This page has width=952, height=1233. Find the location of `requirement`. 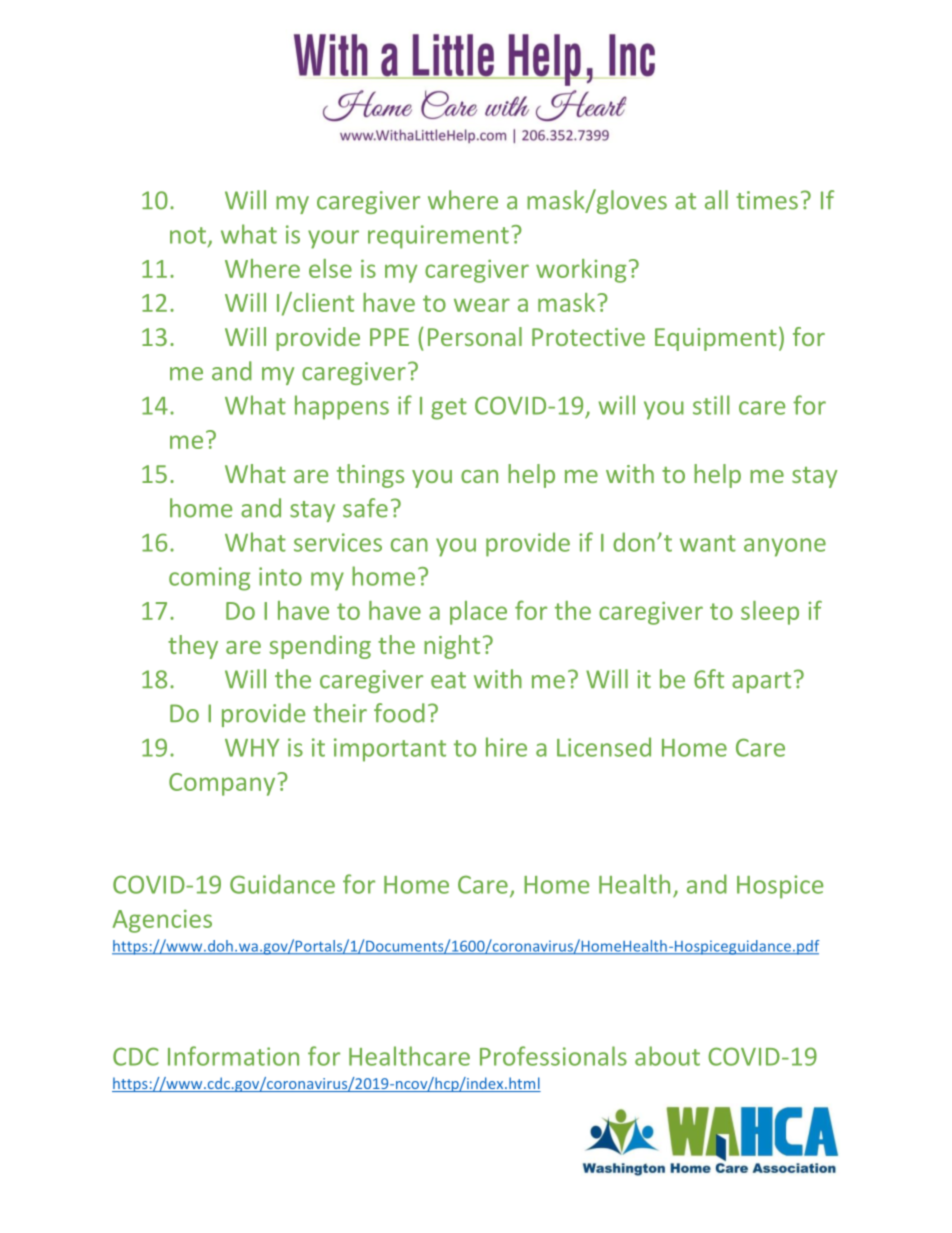

requirement is located at coordinates (438, 237).
